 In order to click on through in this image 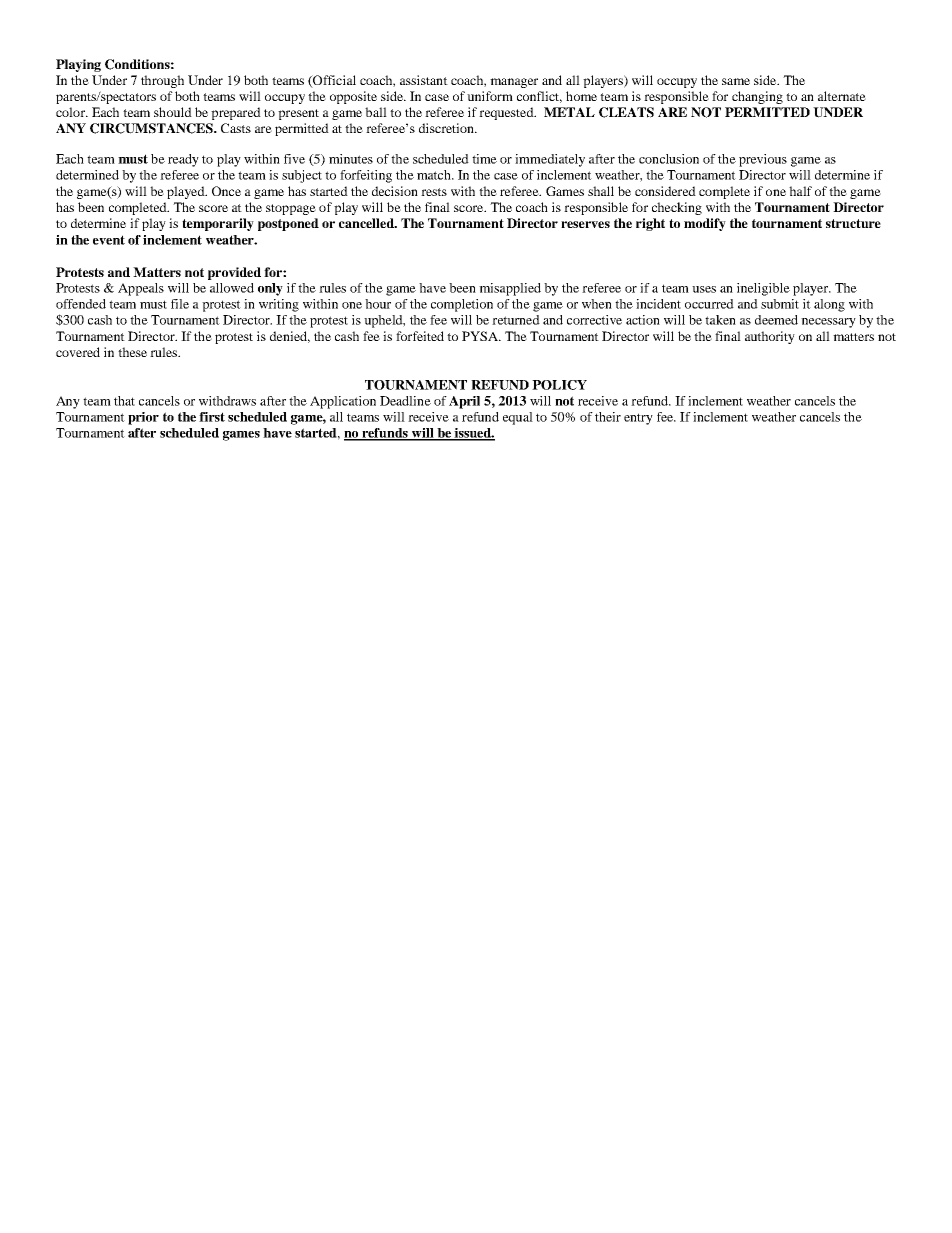, I will do `click(162, 81)`.
